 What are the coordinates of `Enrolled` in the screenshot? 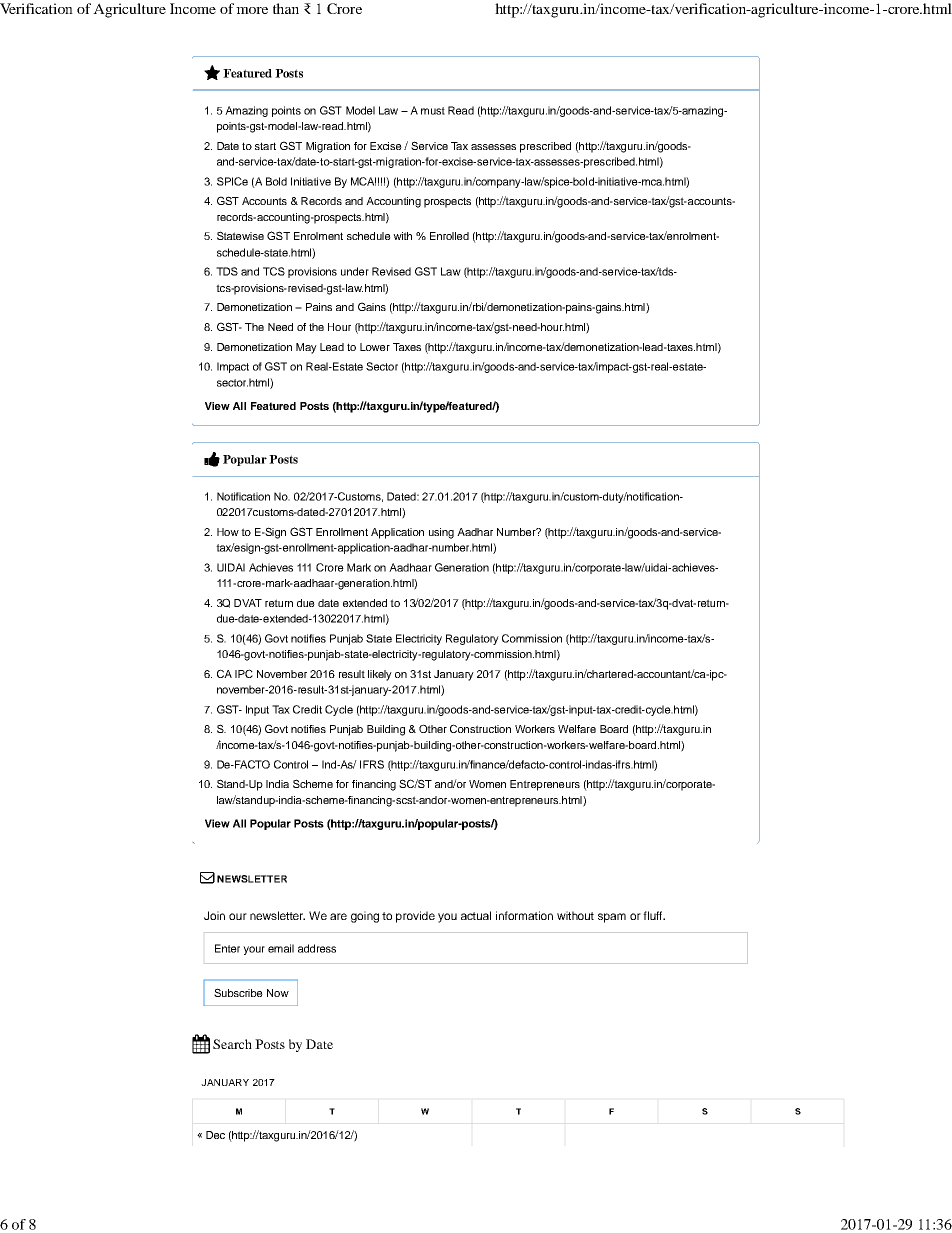 It's located at (449, 236).
